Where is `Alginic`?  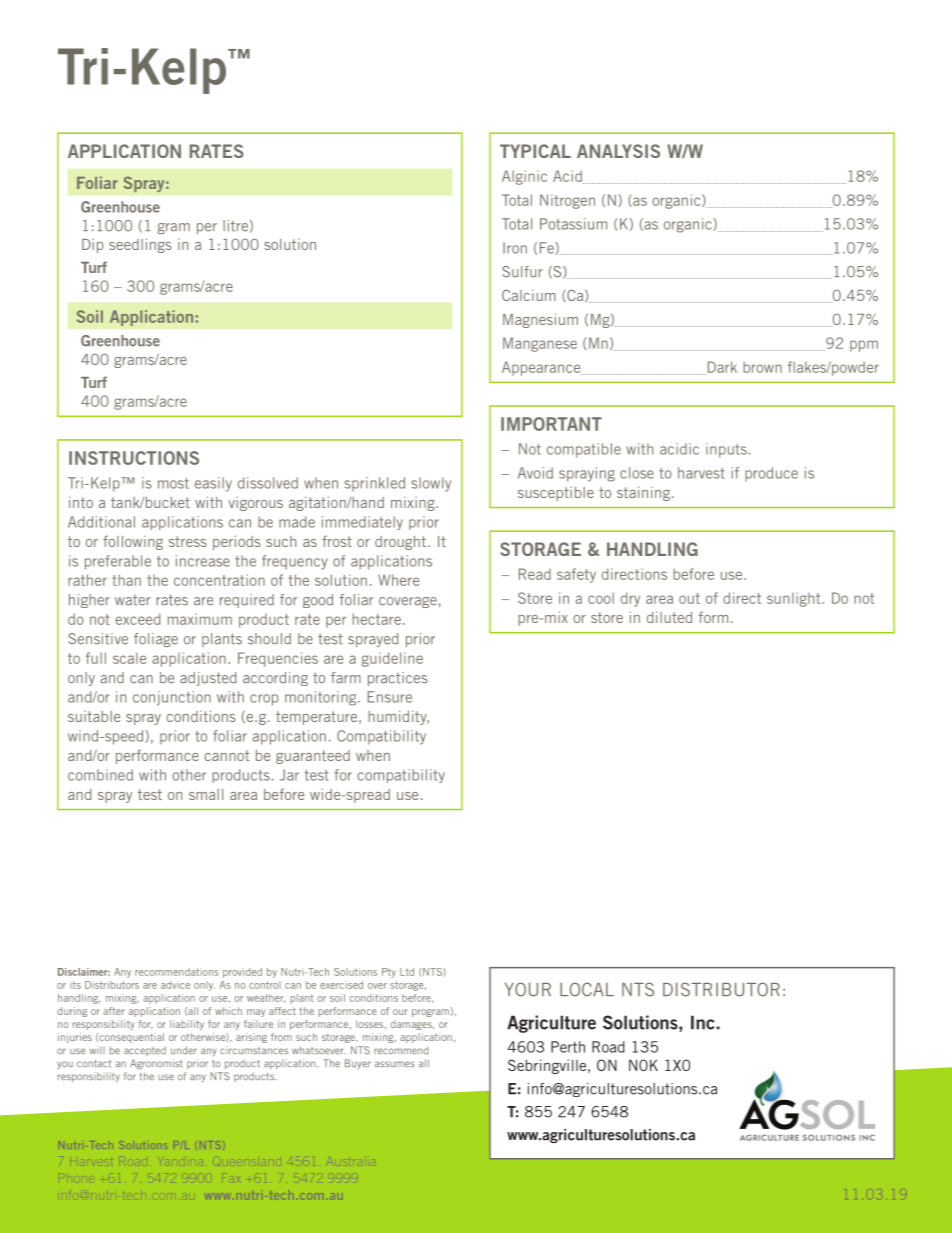
Alginic is located at coordinates (524, 177).
